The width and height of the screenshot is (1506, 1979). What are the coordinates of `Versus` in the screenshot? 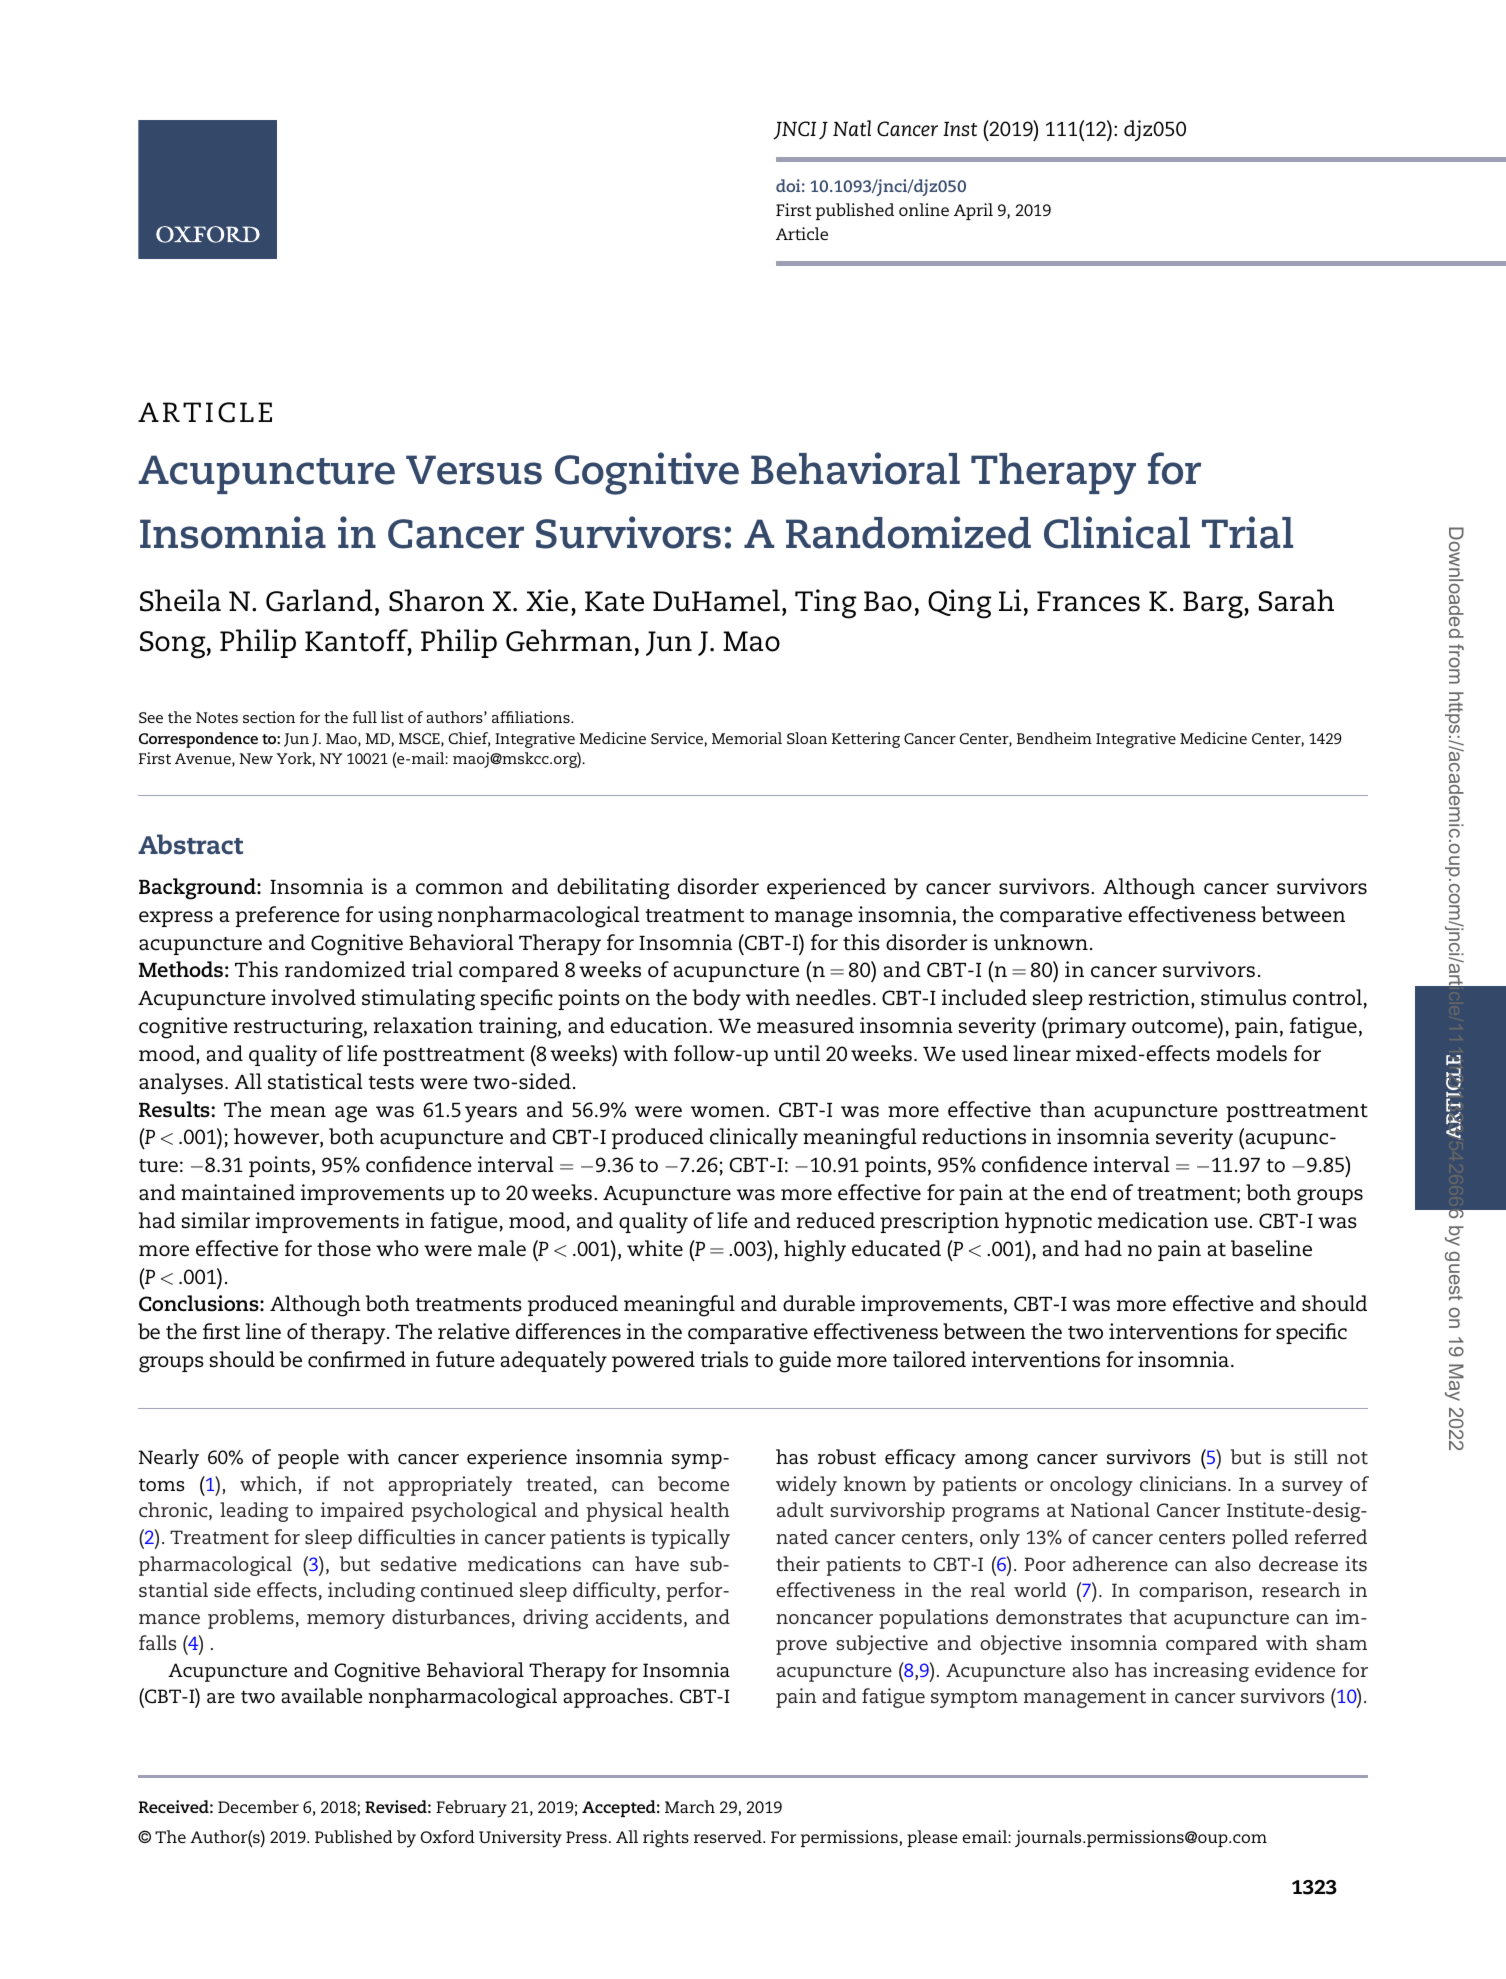 It's located at (474, 470).
